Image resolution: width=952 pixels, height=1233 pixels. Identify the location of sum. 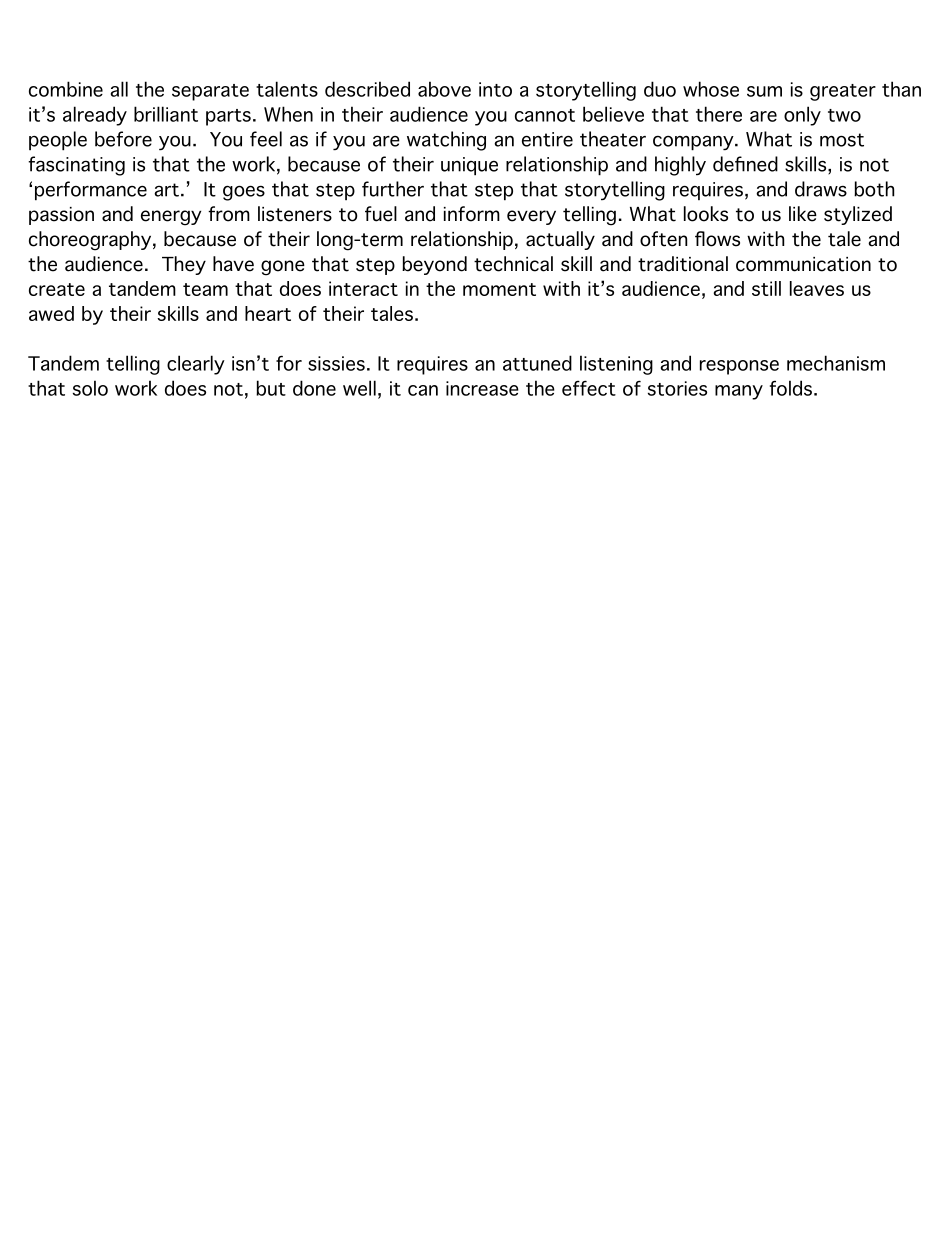
(764, 91).
